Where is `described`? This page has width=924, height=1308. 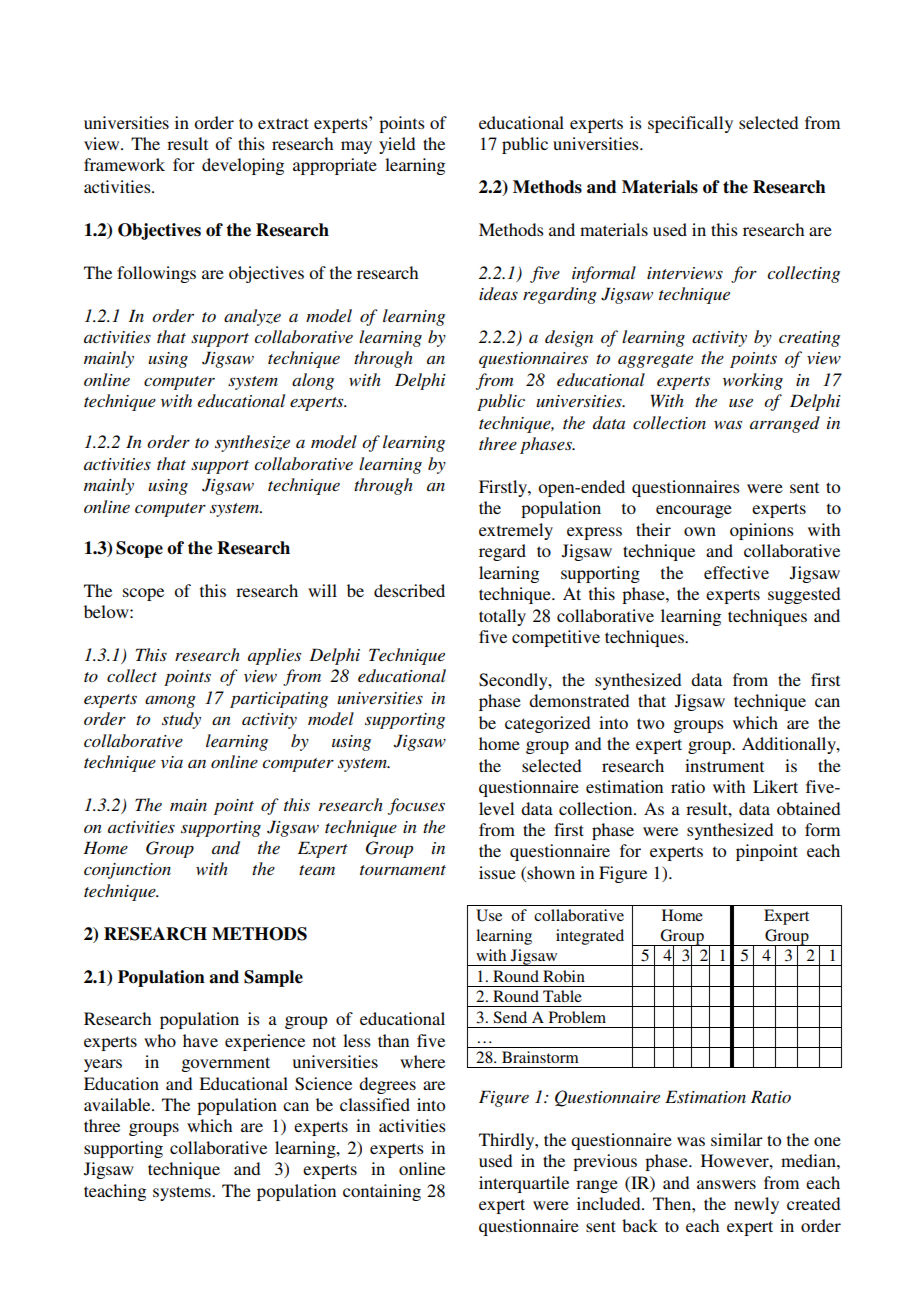 described is located at coordinates (409, 590).
